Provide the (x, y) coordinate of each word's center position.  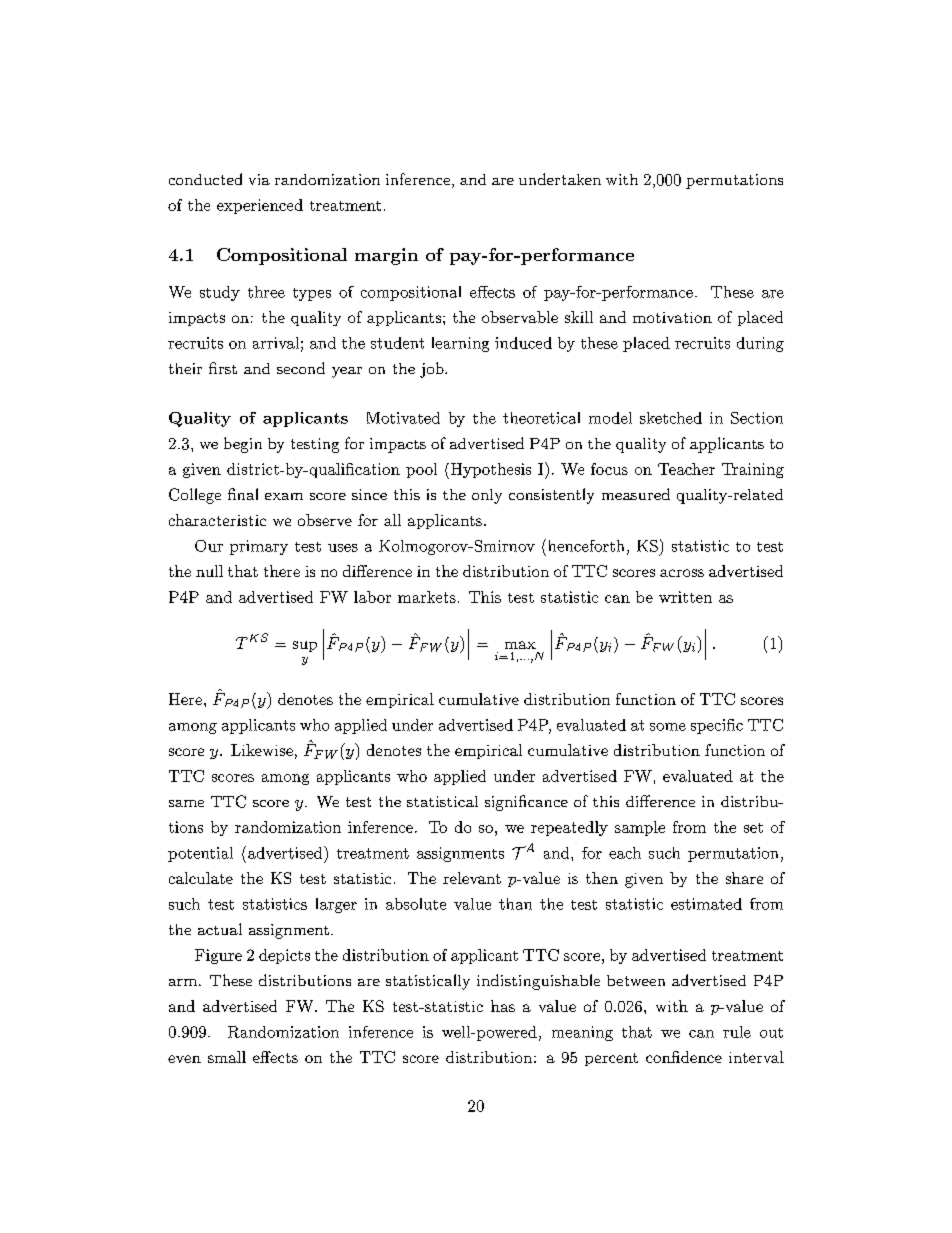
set (753, 828)
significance (526, 803)
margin (386, 256)
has (503, 1006)
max (520, 645)
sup (305, 646)
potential (200, 854)
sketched (671, 418)
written (685, 597)
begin (243, 445)
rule (737, 1032)
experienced (260, 206)
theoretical (541, 418)
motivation (672, 317)
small (227, 1057)
